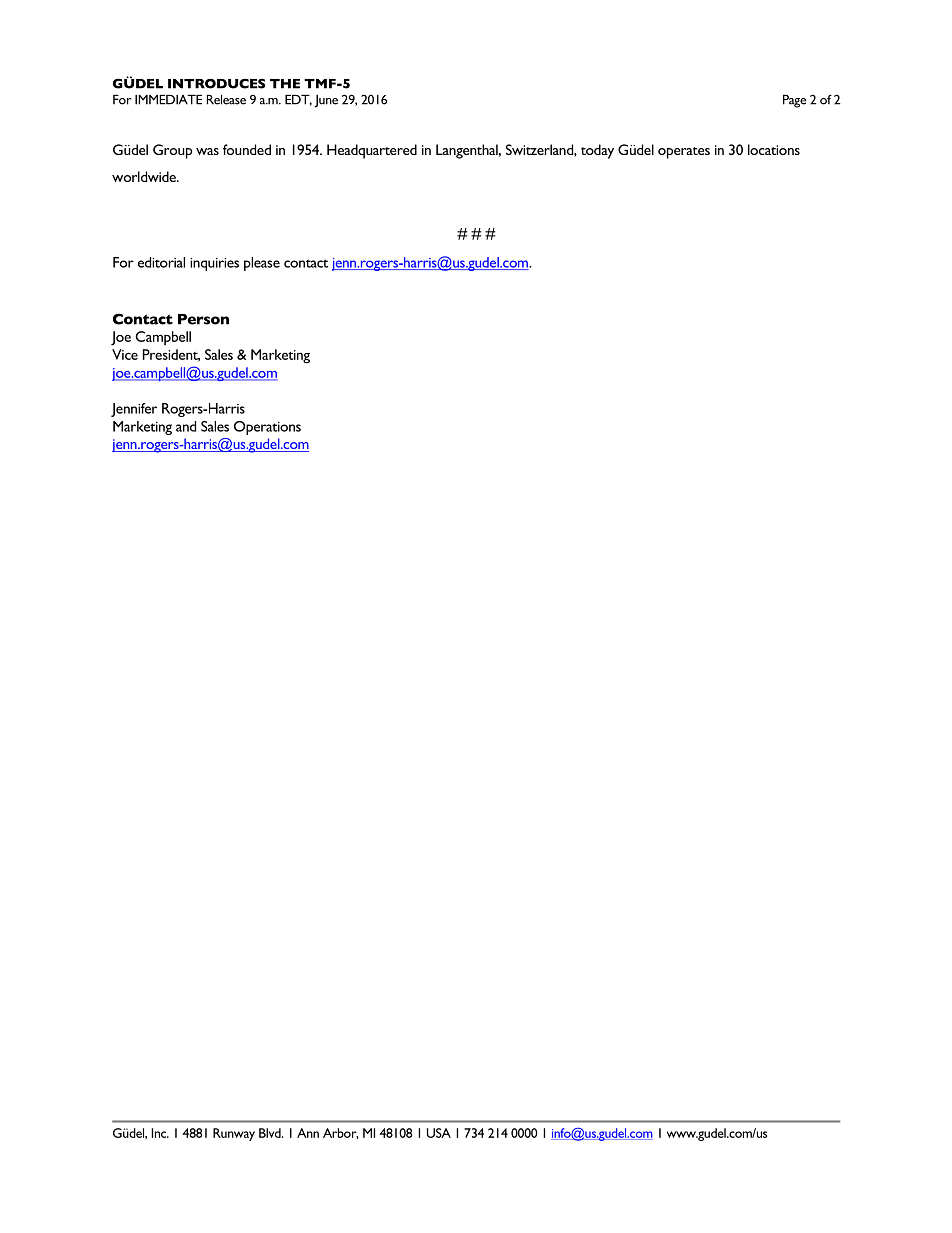 The image size is (952, 1233). Describe the element at coordinates (234, 1134) in the screenshot. I see `Runway` at that location.
